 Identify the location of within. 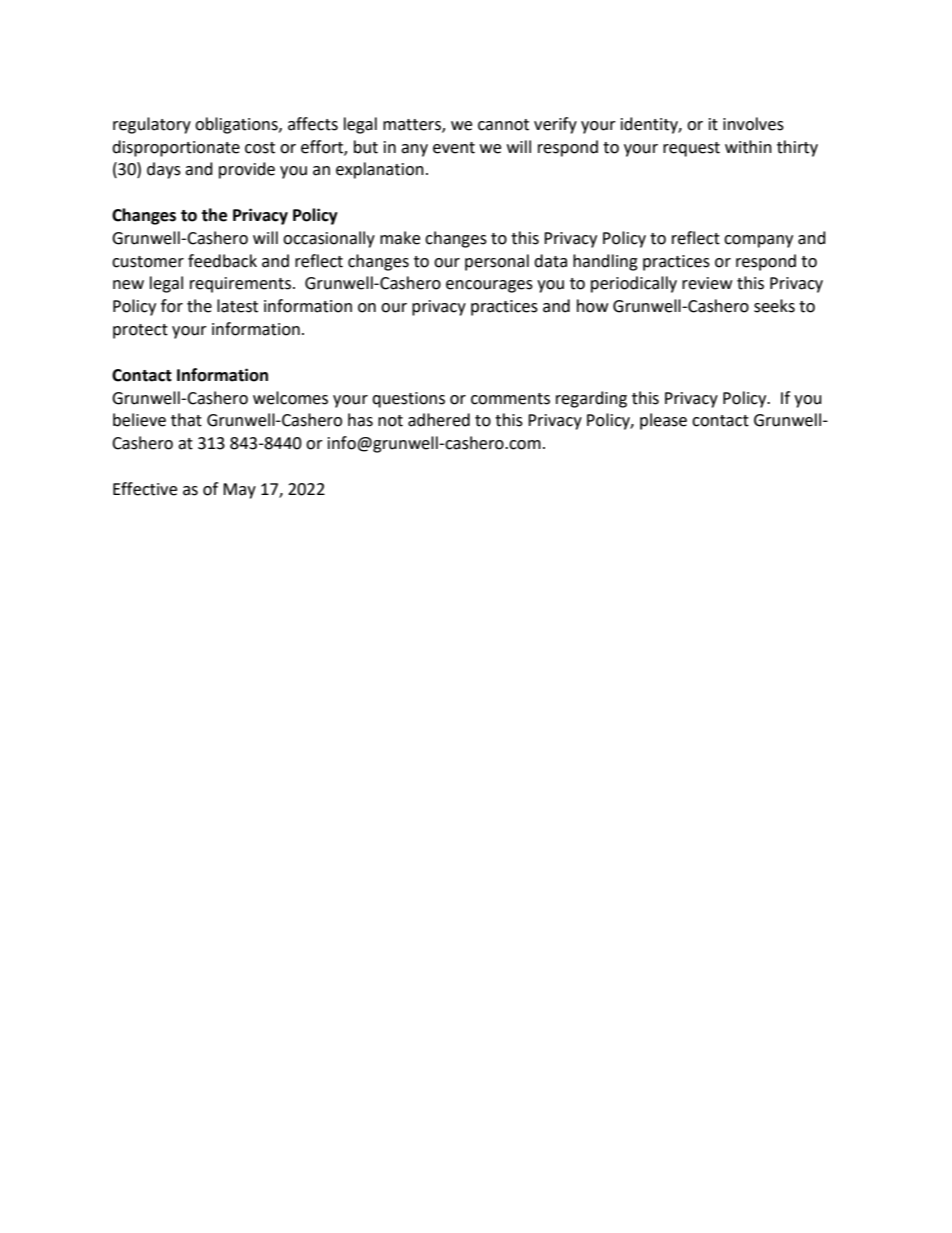
(748, 147).
